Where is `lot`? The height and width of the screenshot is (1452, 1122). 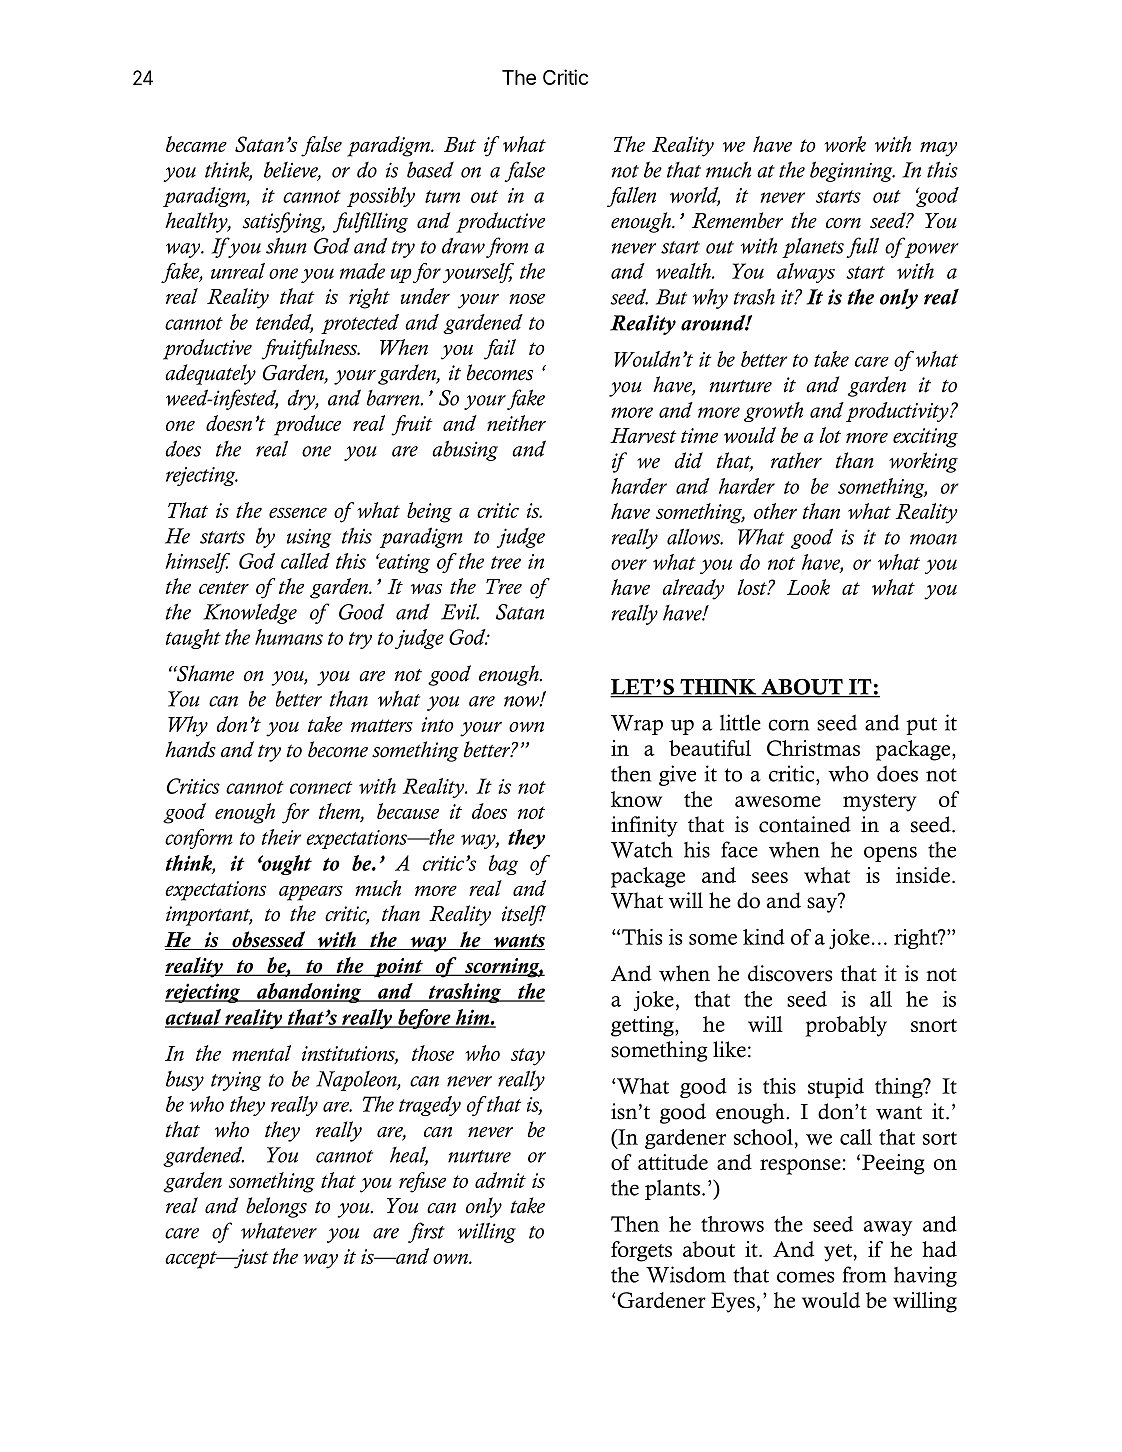 lot is located at coordinates (830, 435).
